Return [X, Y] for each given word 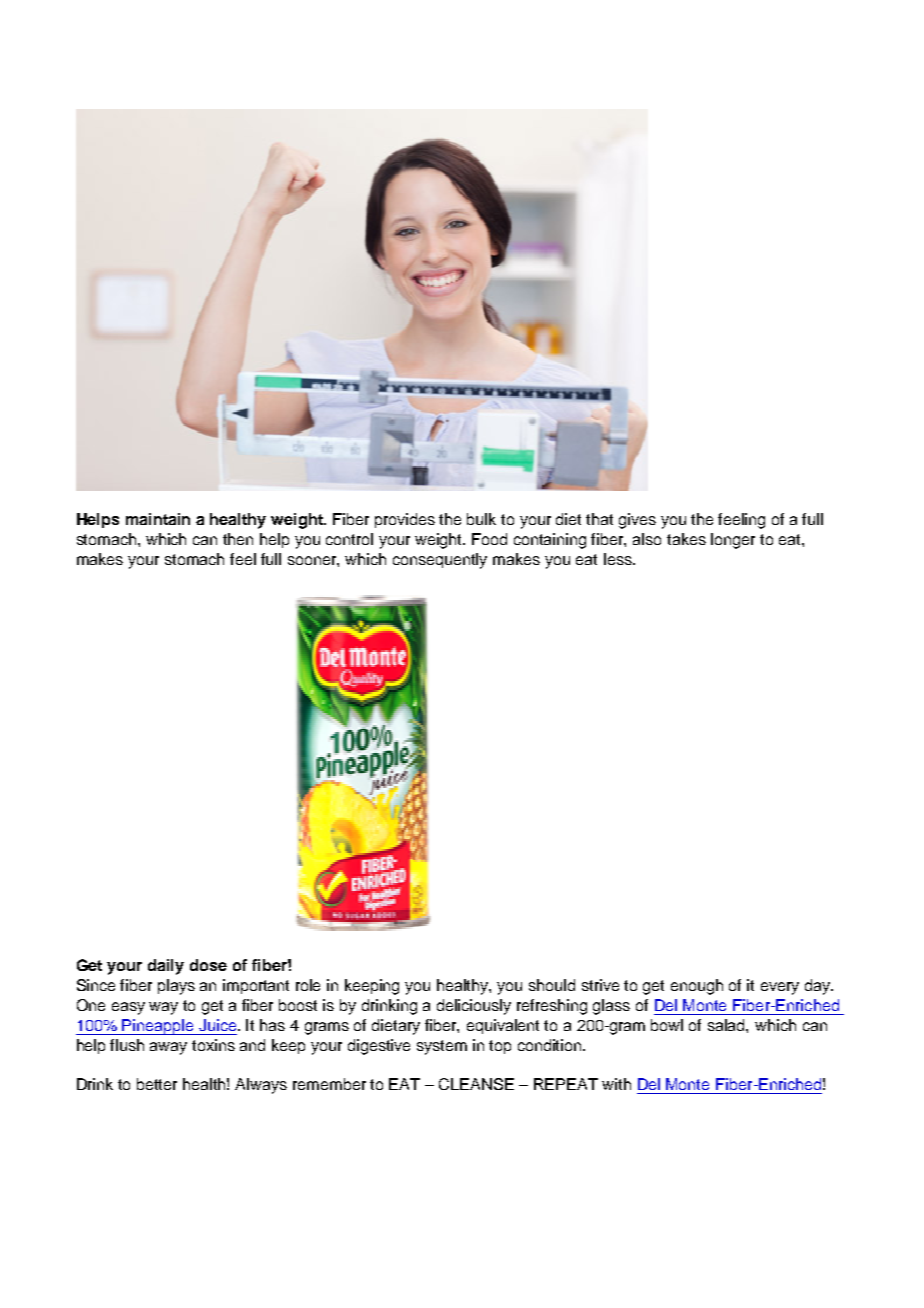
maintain [158, 519]
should [552, 985]
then [238, 539]
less [619, 559]
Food [489, 539]
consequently [440, 561]
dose [208, 965]
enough [697, 987]
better [157, 1084]
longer [733, 541]
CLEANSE [476, 1084]
